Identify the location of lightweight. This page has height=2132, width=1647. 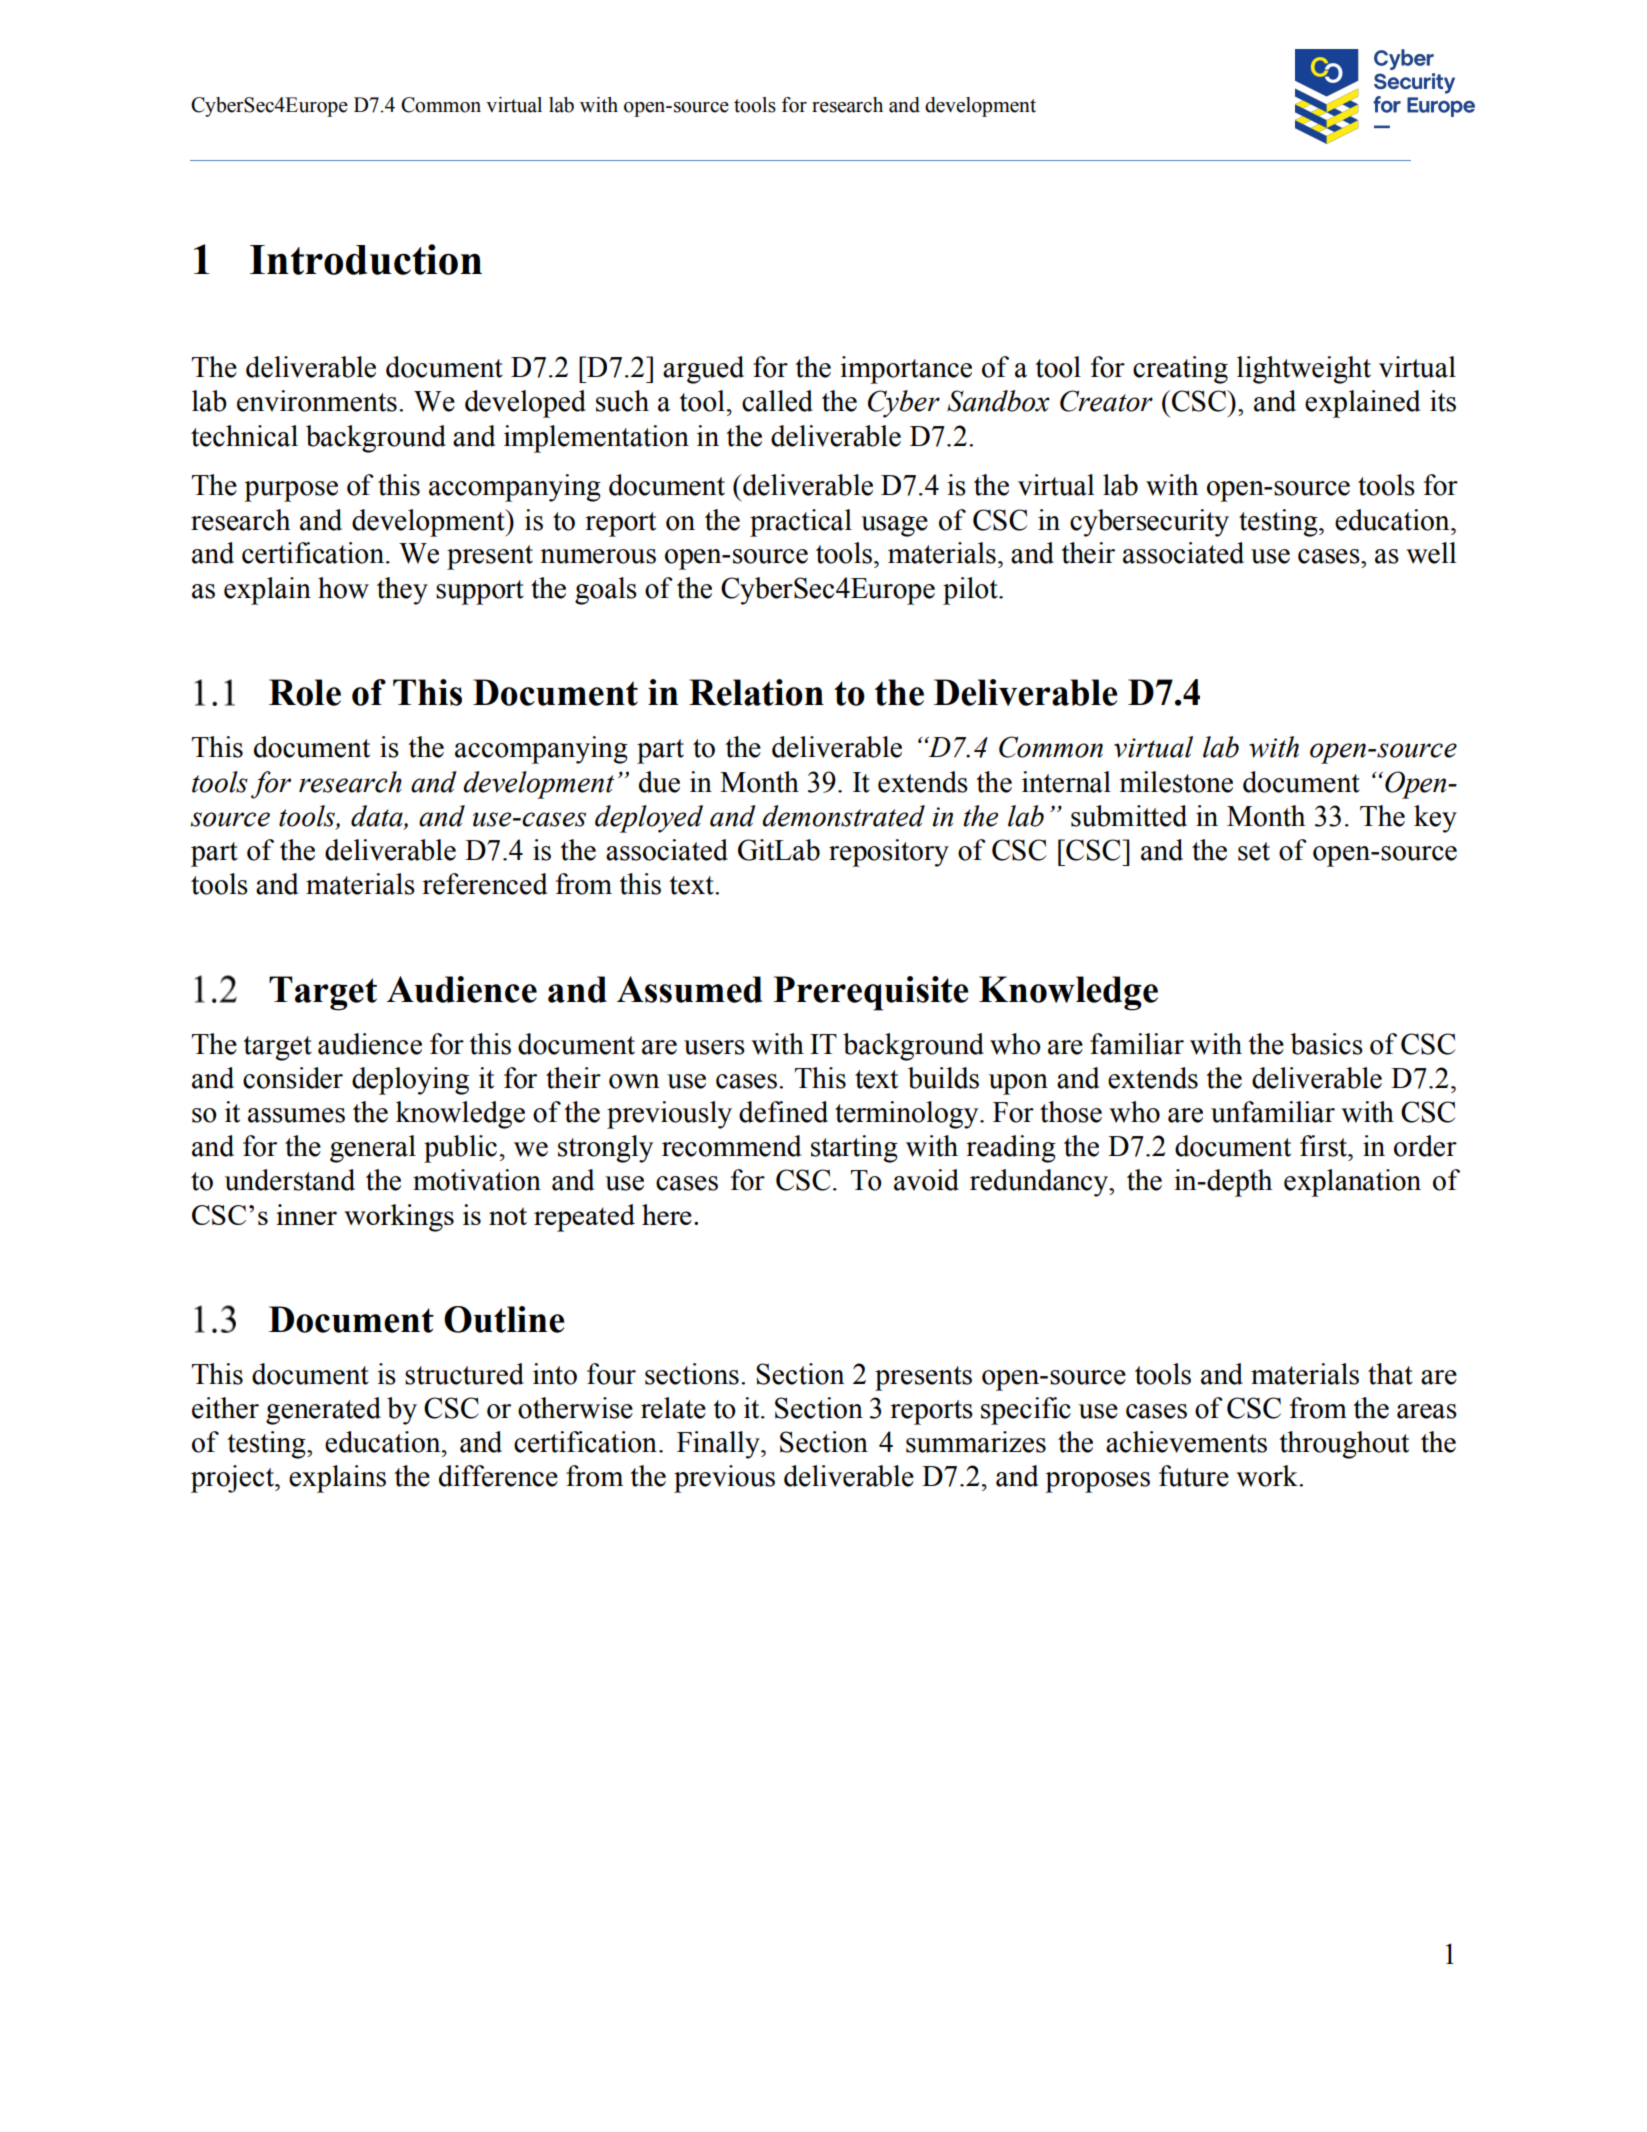
(1304, 370).
